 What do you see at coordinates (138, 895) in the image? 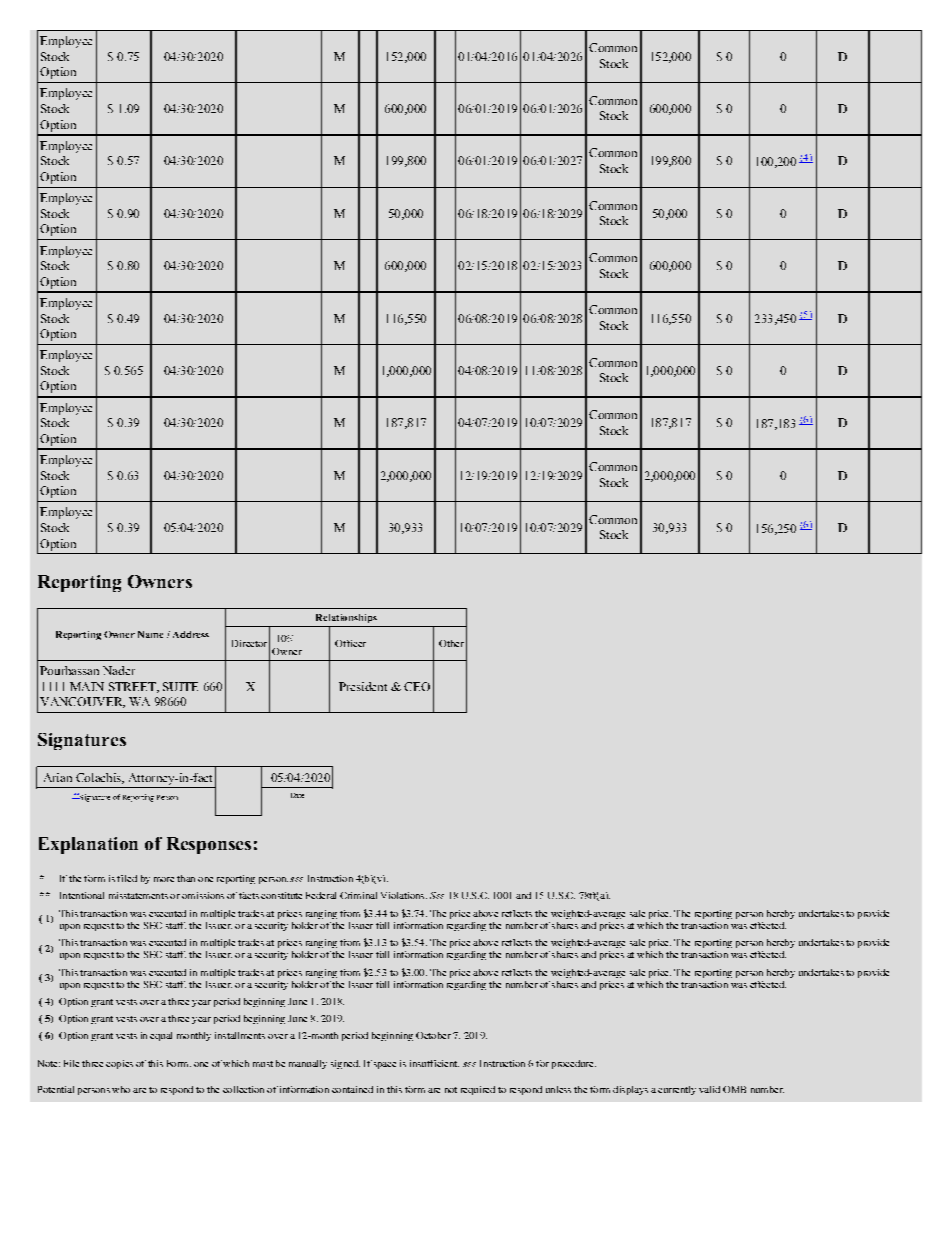
I see `misstatements` at bounding box center [138, 895].
